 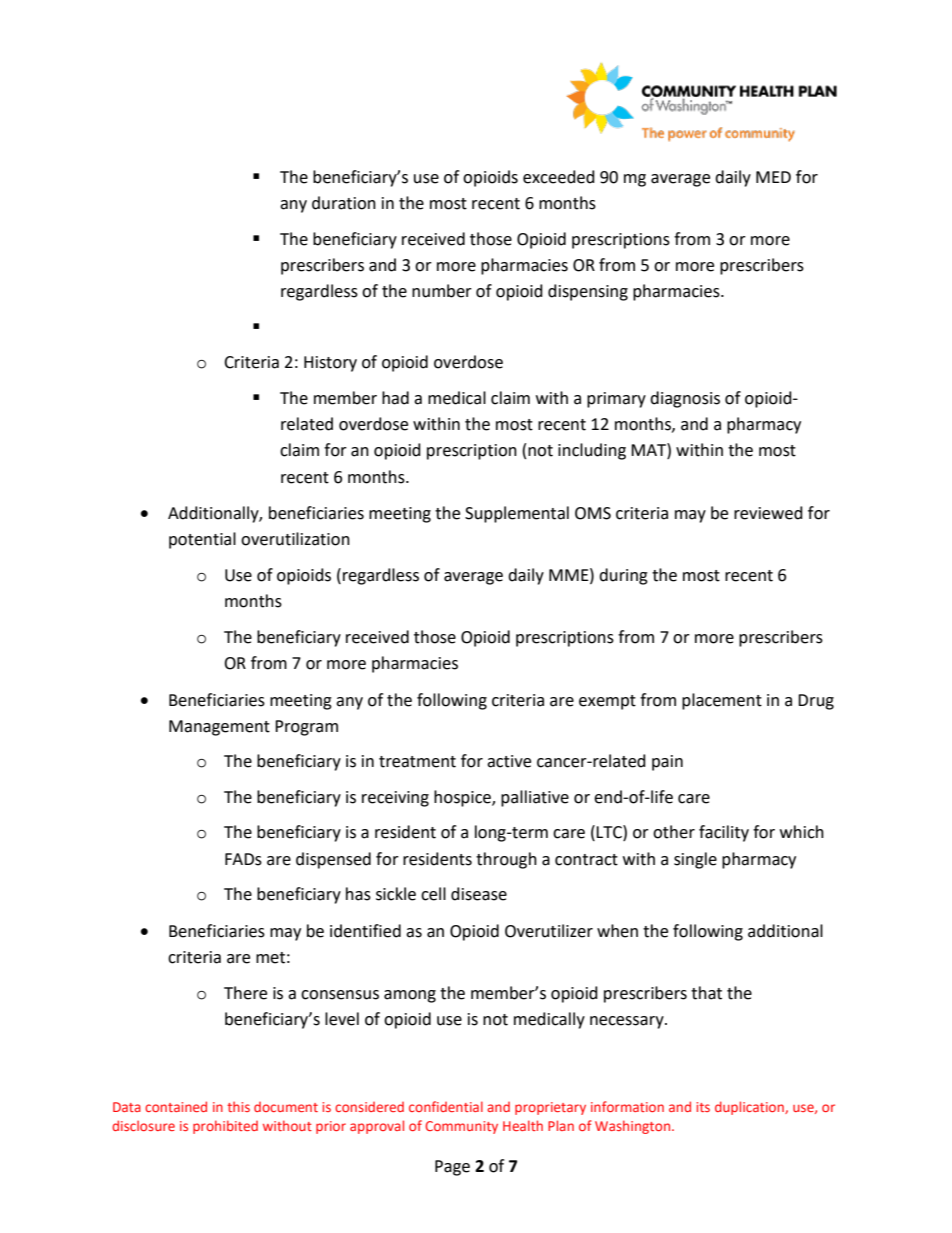 I want to click on dispensing, so click(x=588, y=292).
